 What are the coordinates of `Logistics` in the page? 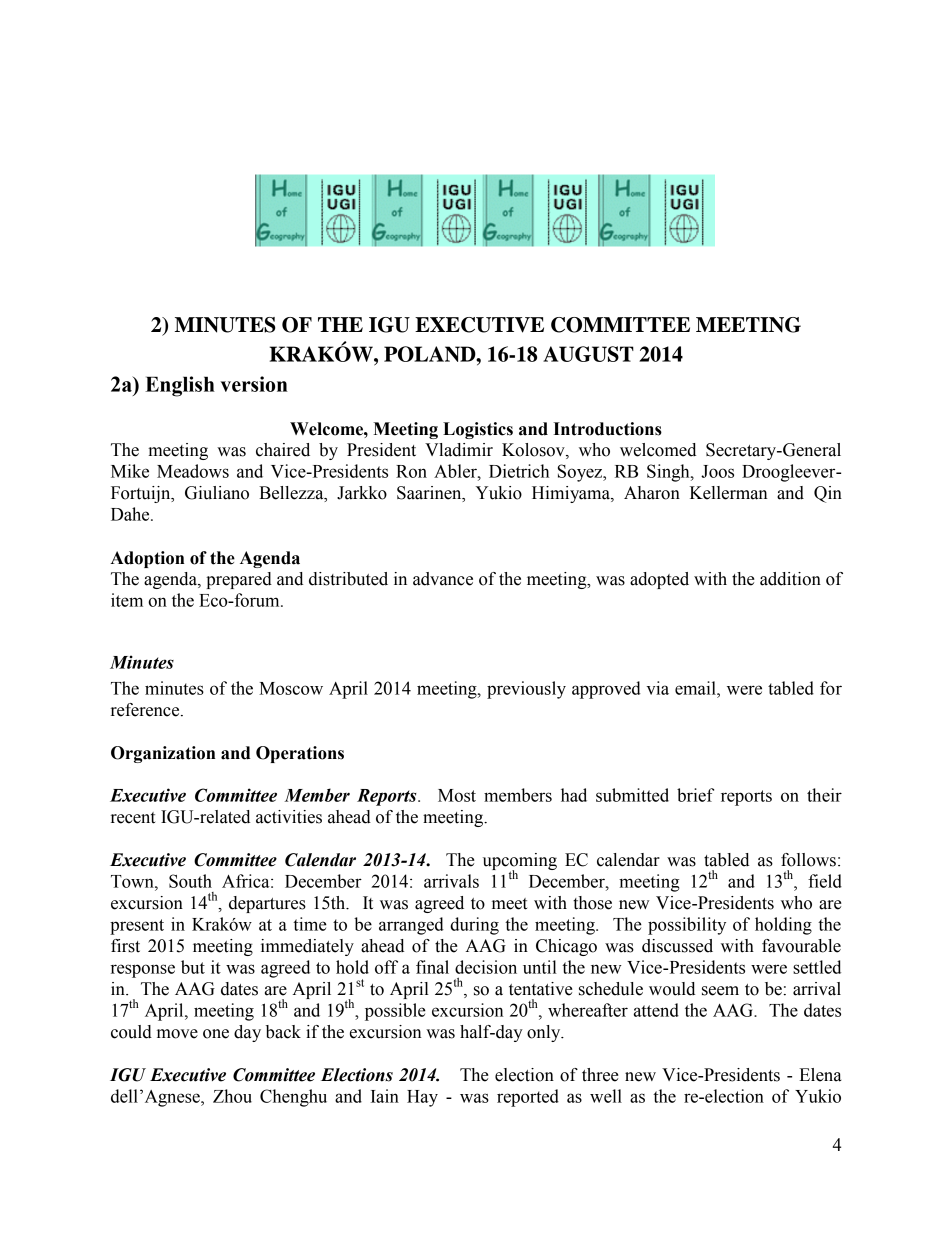 It's located at (478, 430).
